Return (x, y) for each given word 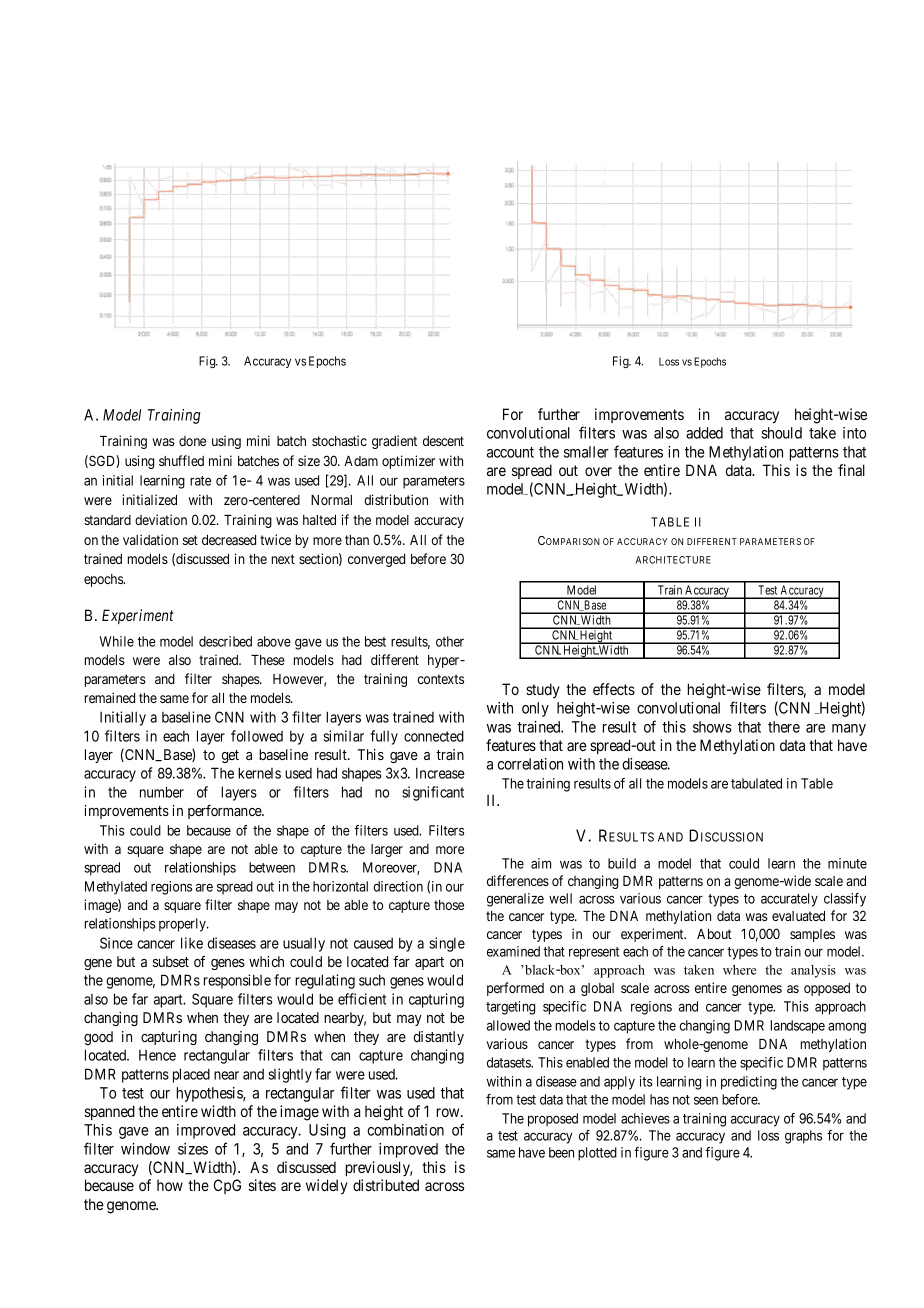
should (782, 433)
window (145, 1149)
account (510, 452)
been (561, 1152)
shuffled (181, 460)
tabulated (756, 783)
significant (433, 793)
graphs (803, 1137)
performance (225, 811)
